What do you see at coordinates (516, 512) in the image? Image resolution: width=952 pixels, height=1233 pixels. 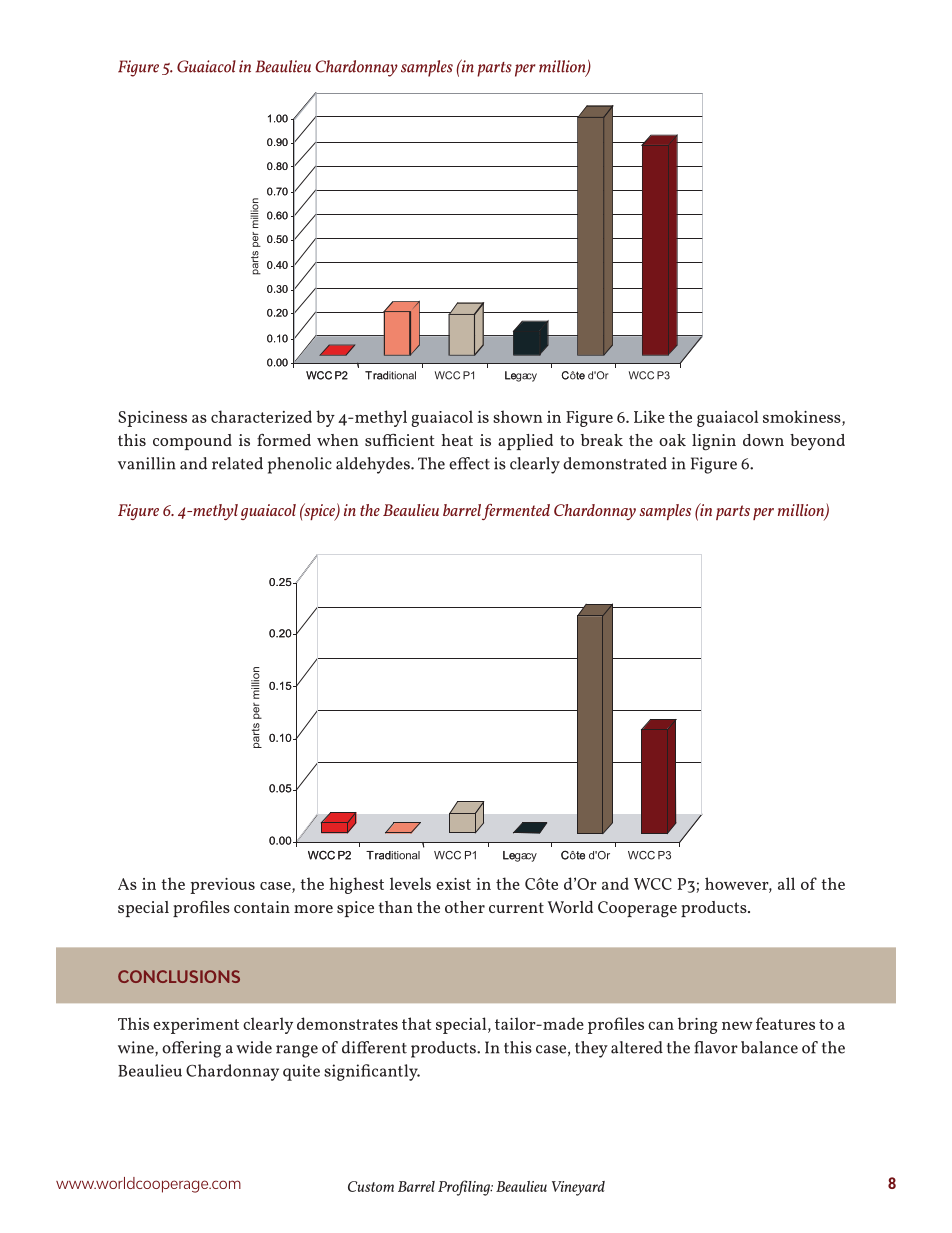 I see `fermented` at bounding box center [516, 512].
